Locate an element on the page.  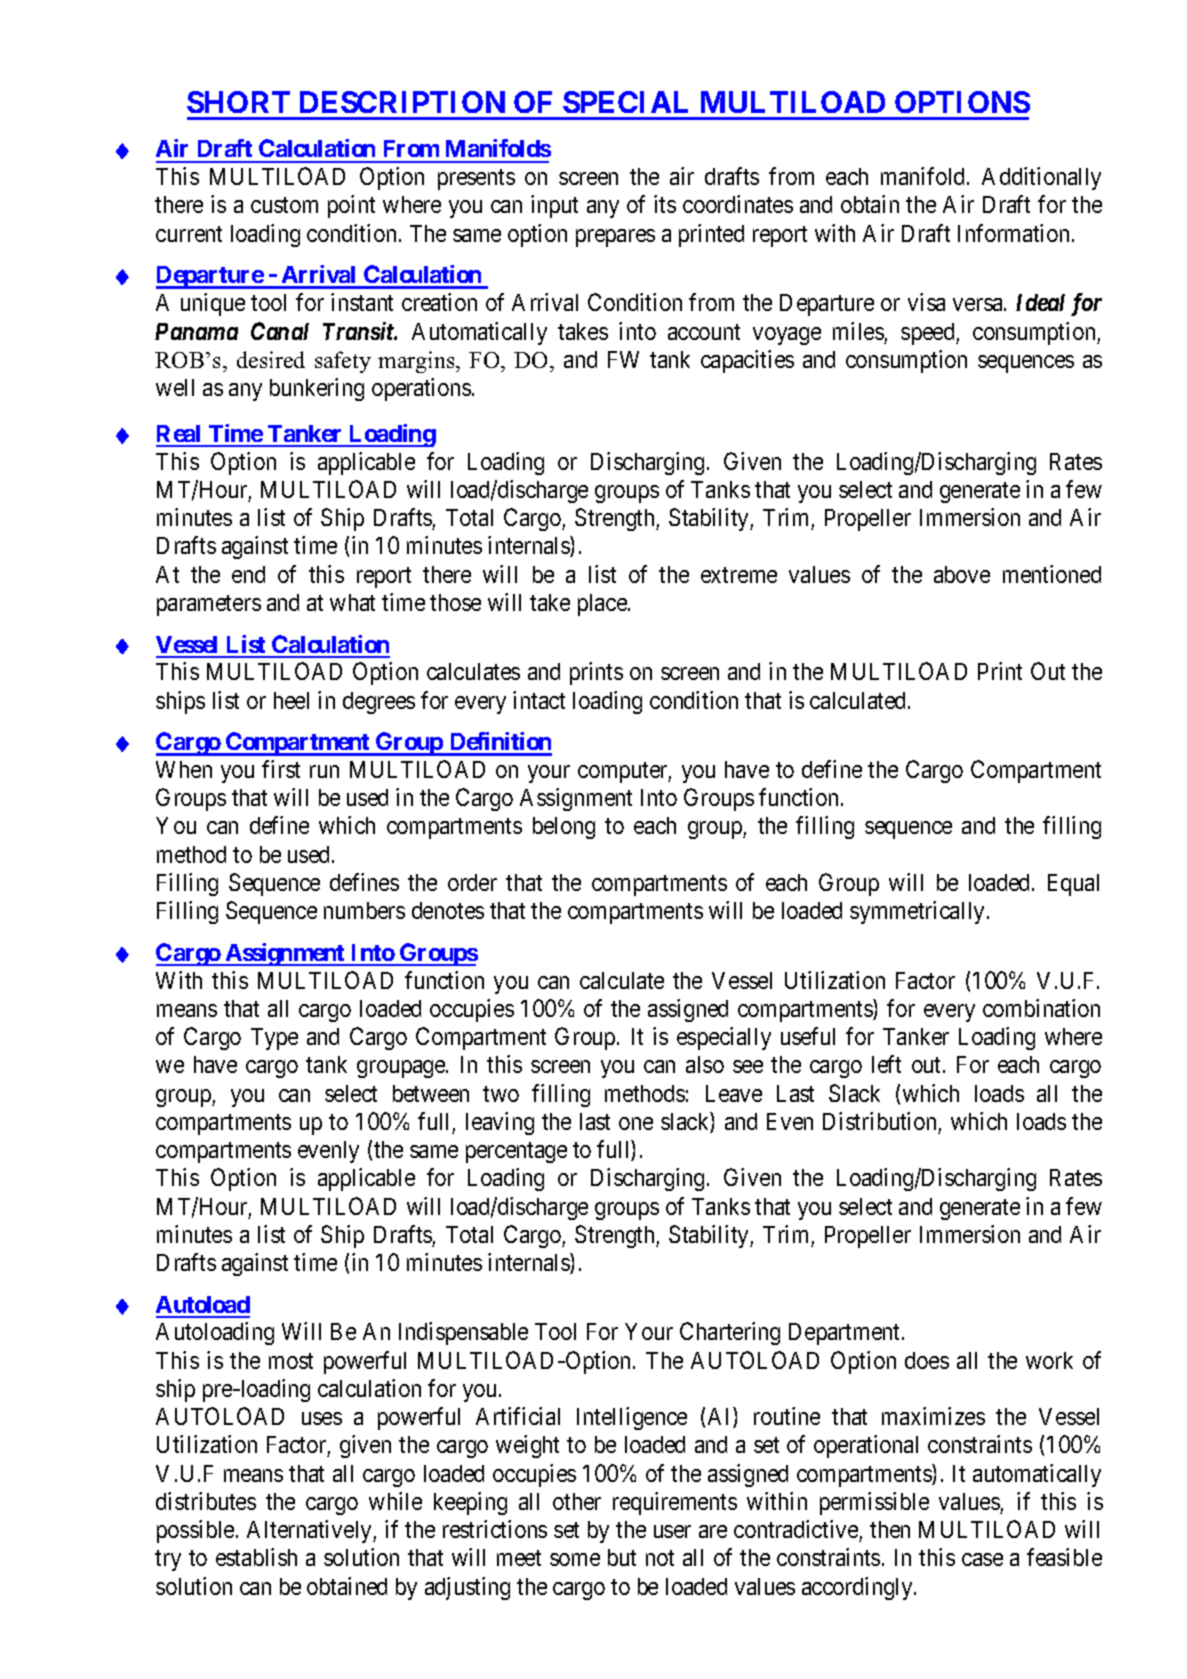
its is located at coordinates (665, 204).
